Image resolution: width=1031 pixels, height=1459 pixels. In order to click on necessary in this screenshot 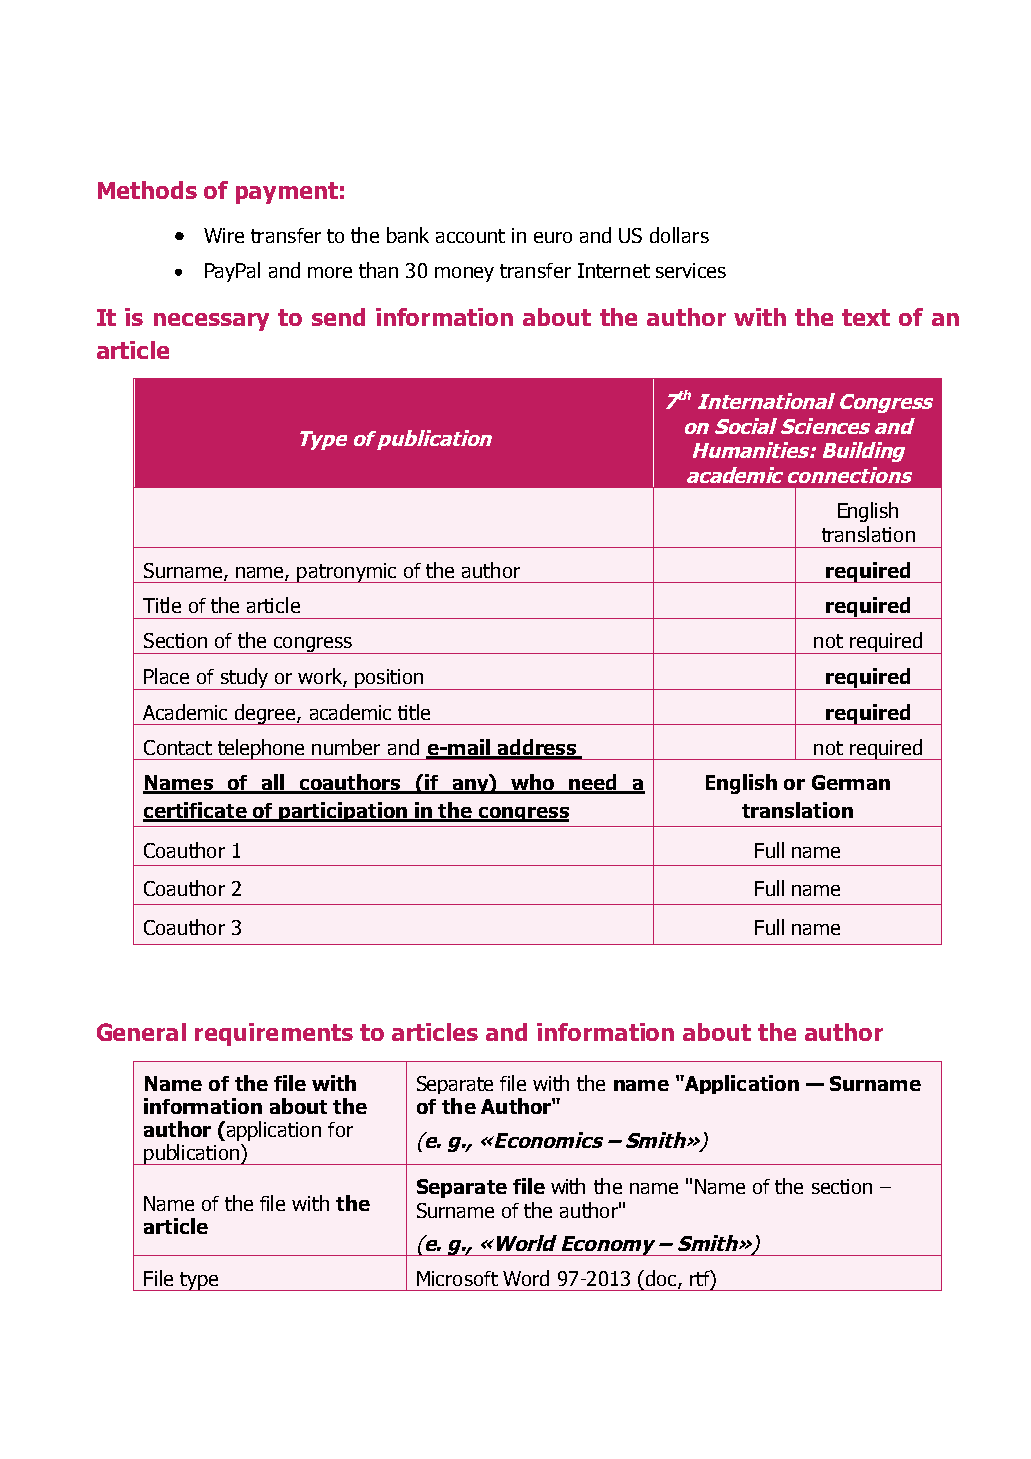, I will do `click(211, 322)`.
